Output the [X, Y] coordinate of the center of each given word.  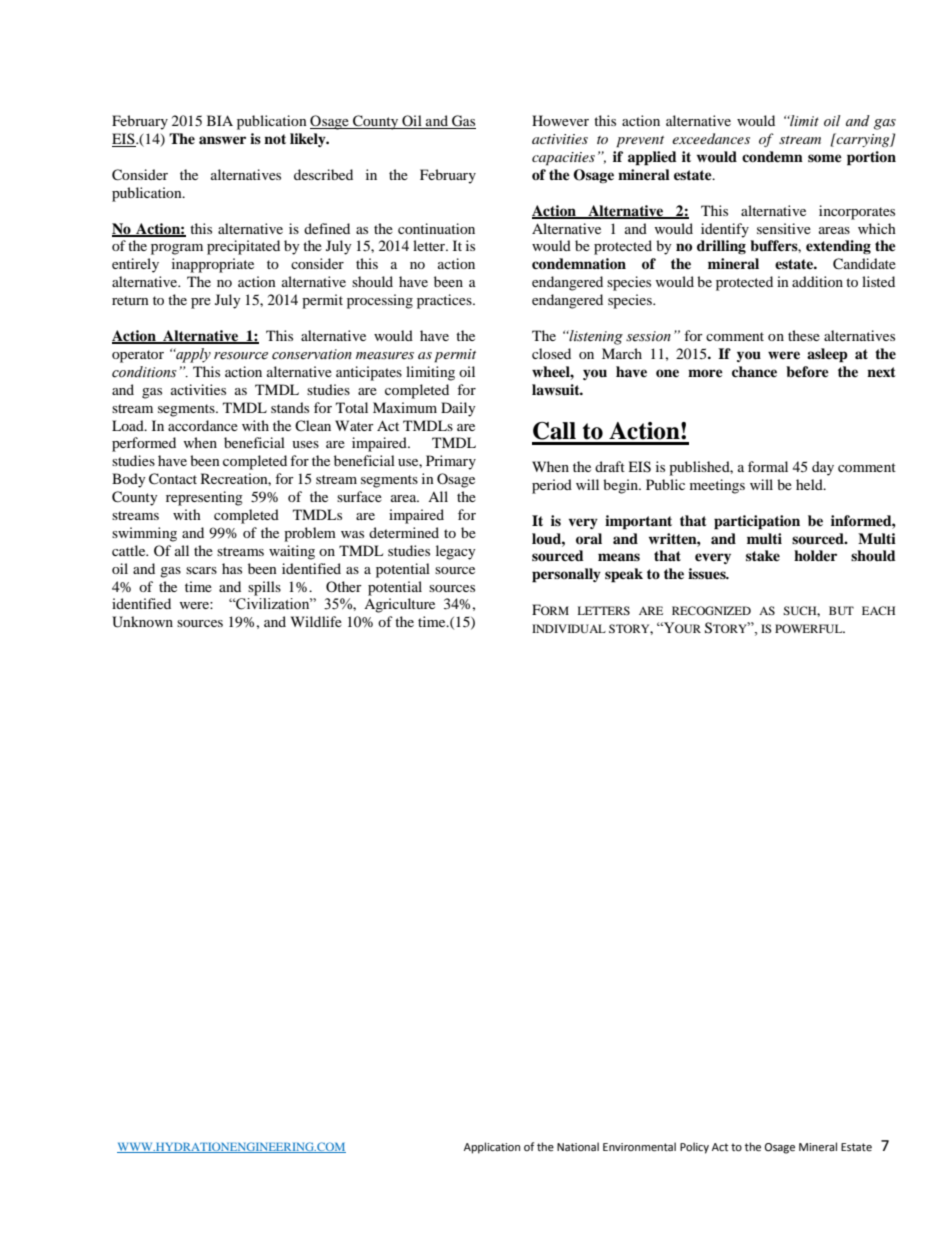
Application [492, 1148]
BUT [841, 610]
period [552, 486]
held [810, 484]
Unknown [142, 622]
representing [204, 498]
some [825, 158]
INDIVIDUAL [569, 628]
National [578, 1146]
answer [222, 140]
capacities [563, 159]
